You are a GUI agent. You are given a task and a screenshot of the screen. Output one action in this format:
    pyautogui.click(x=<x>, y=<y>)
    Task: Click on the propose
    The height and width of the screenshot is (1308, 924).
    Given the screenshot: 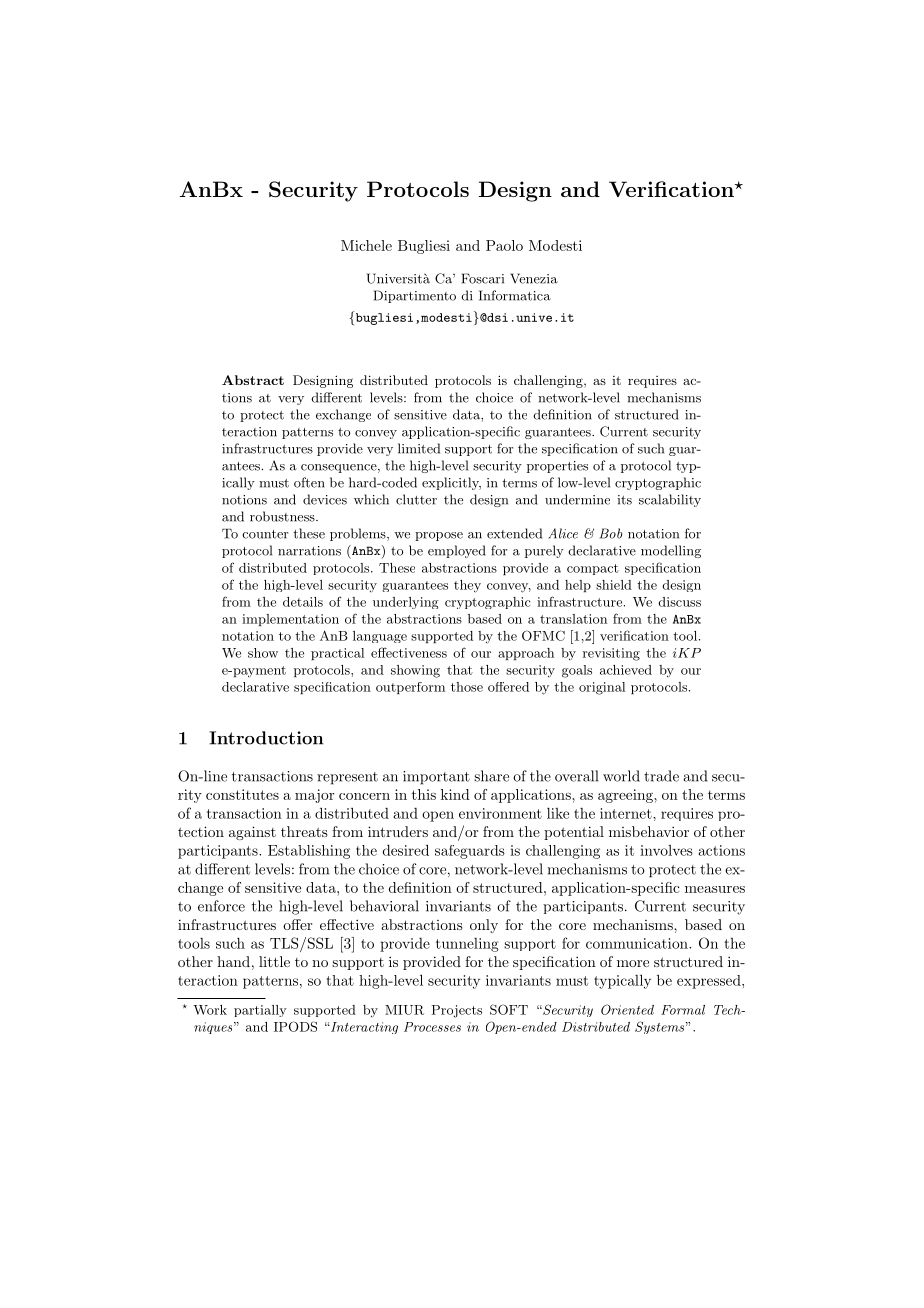 What is the action you would take?
    pyautogui.click(x=439, y=536)
